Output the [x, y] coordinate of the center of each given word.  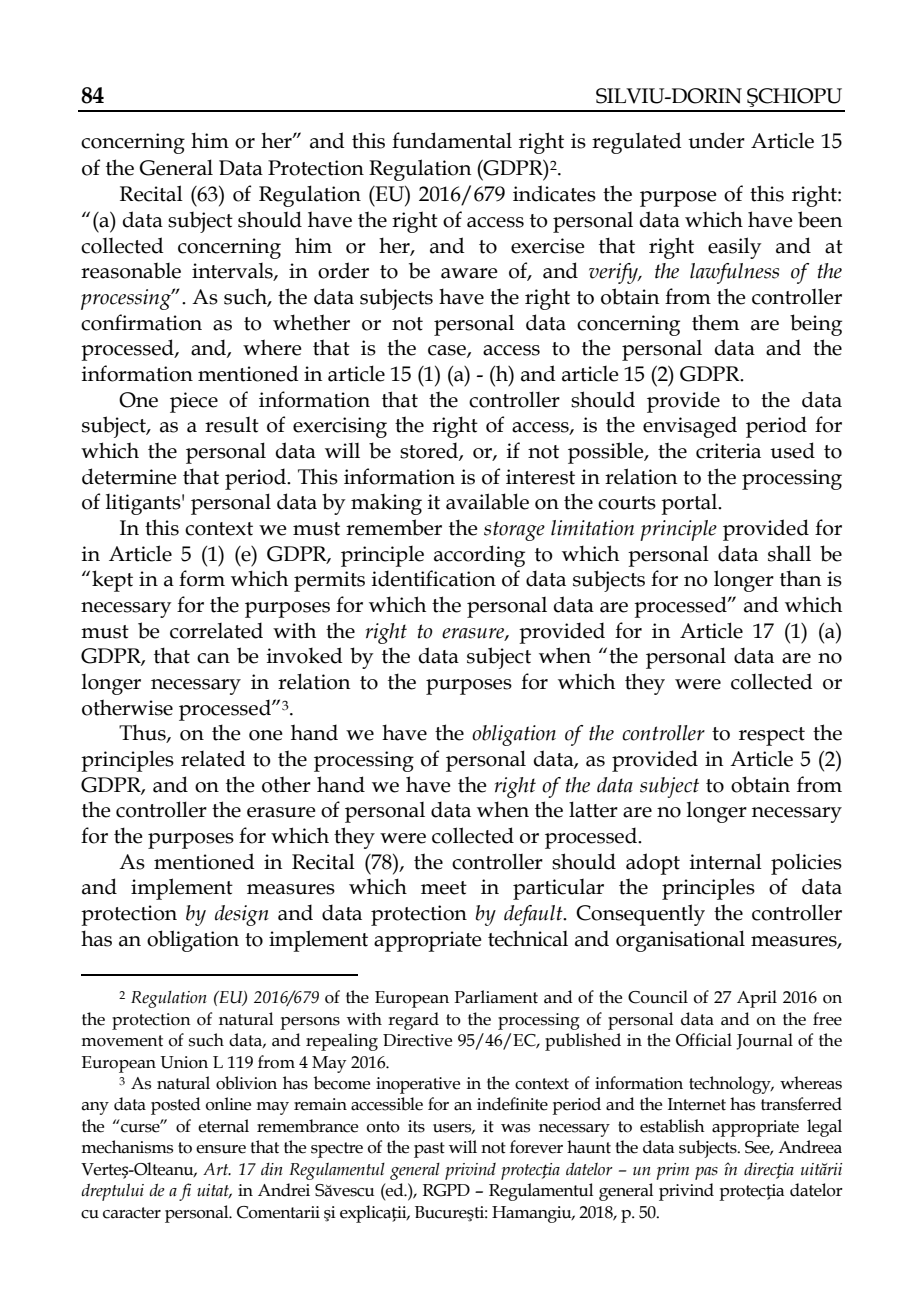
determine [129, 476]
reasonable [131, 270]
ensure [221, 1149]
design [242, 915]
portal [690, 504]
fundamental [452, 140]
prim [672, 1171]
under [716, 140]
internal [726, 861]
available [487, 501]
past [429, 1150]
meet [444, 888]
